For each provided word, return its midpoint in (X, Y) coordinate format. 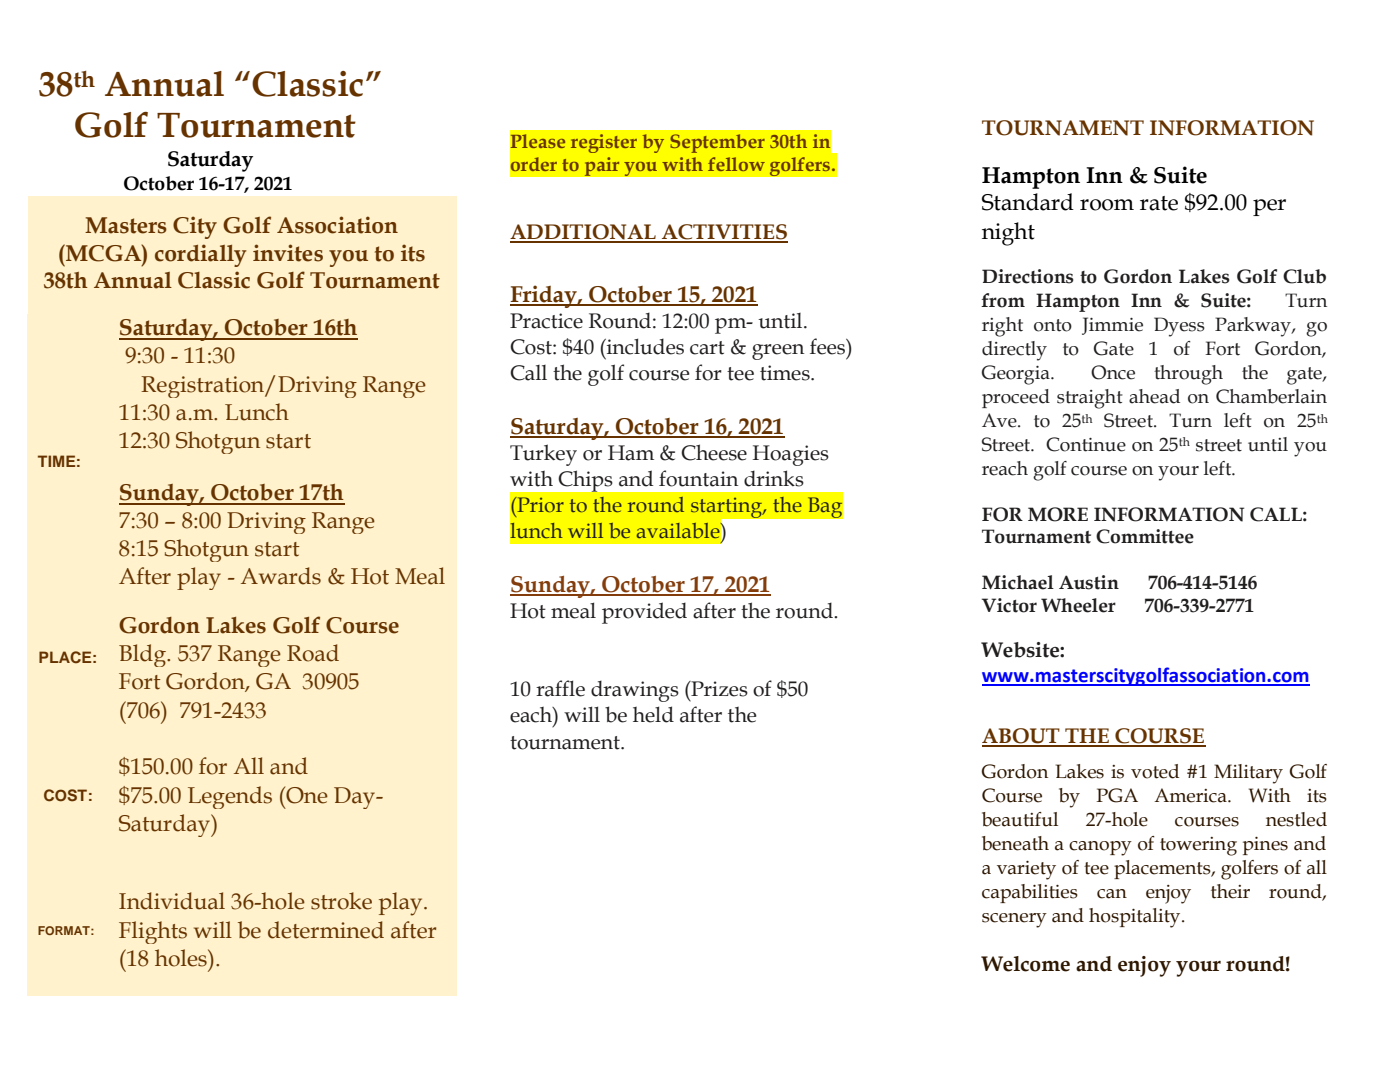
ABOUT (1022, 737)
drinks (774, 478)
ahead (1154, 396)
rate (1159, 203)
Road (313, 653)
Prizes (718, 689)
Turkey (543, 455)
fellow (736, 164)
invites (288, 253)
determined (326, 930)
